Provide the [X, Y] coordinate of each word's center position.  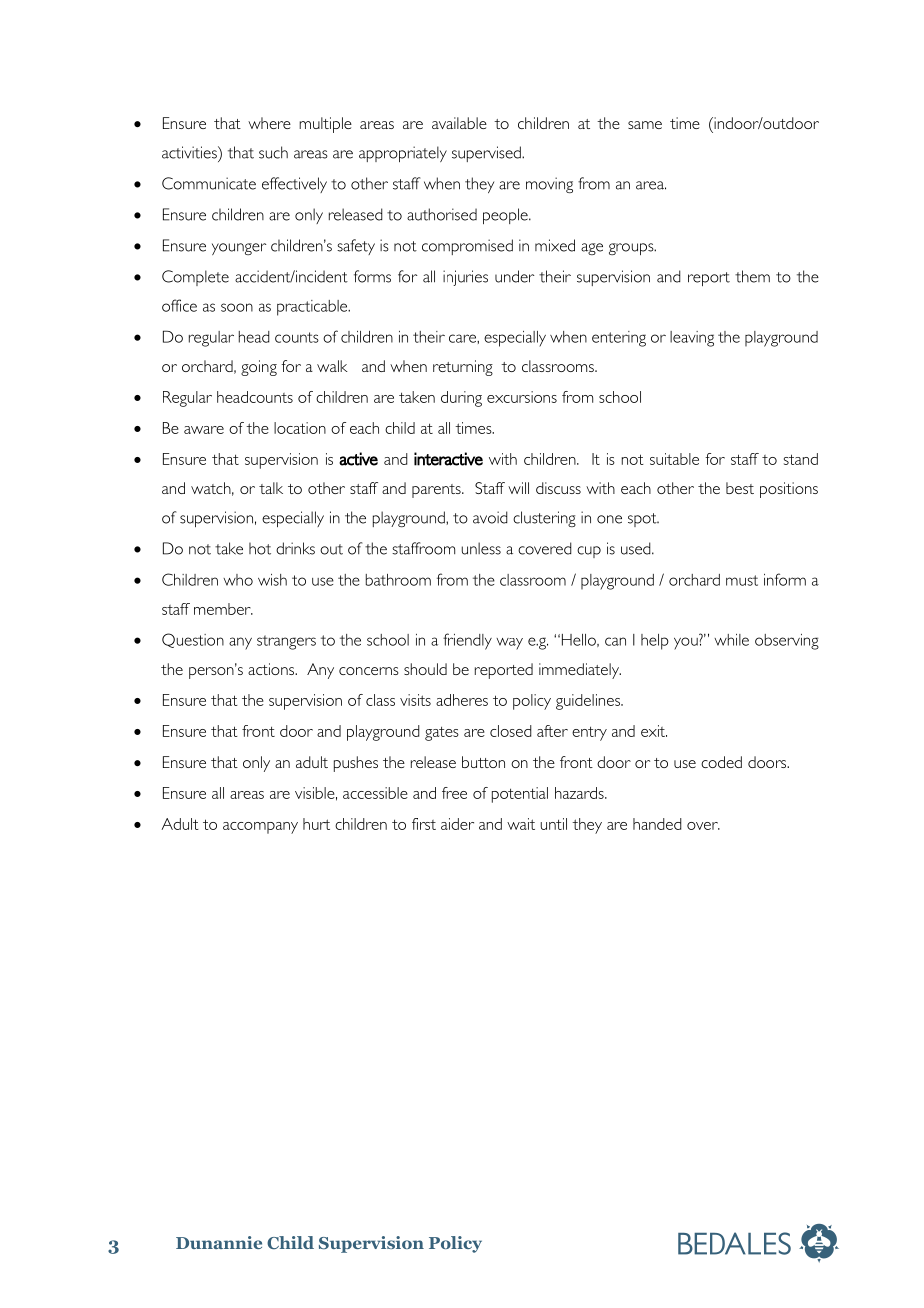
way [509, 644]
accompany [260, 828]
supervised [487, 154]
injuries [465, 278]
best [740, 488]
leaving [692, 339]
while [731, 640]
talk [271, 488]
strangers [286, 642]
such [273, 152]
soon [237, 307]
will [518, 488]
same [645, 125]
